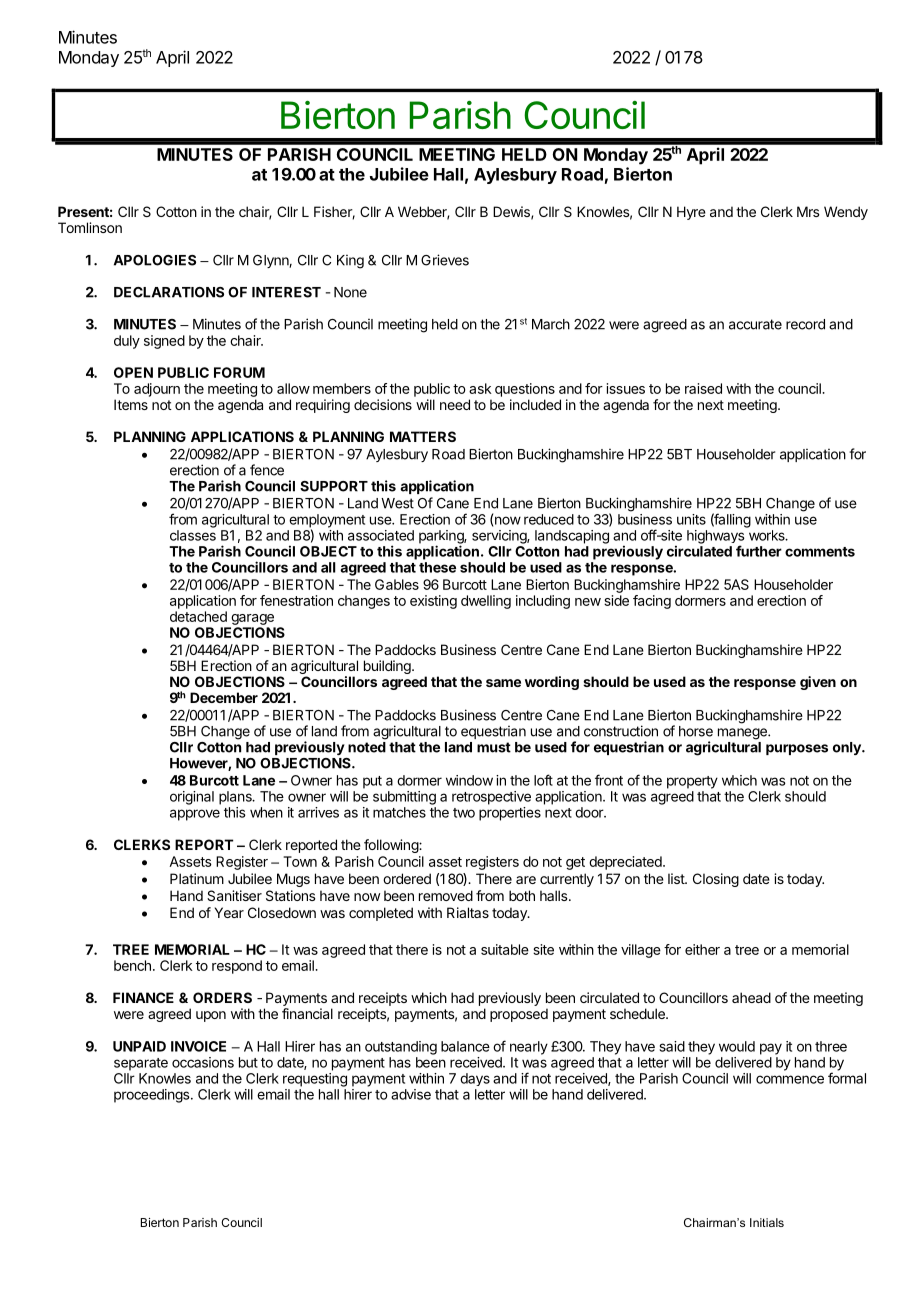 The height and width of the page is (1308, 924). What do you see at coordinates (445, 260) in the page?
I see `Grieves` at bounding box center [445, 260].
